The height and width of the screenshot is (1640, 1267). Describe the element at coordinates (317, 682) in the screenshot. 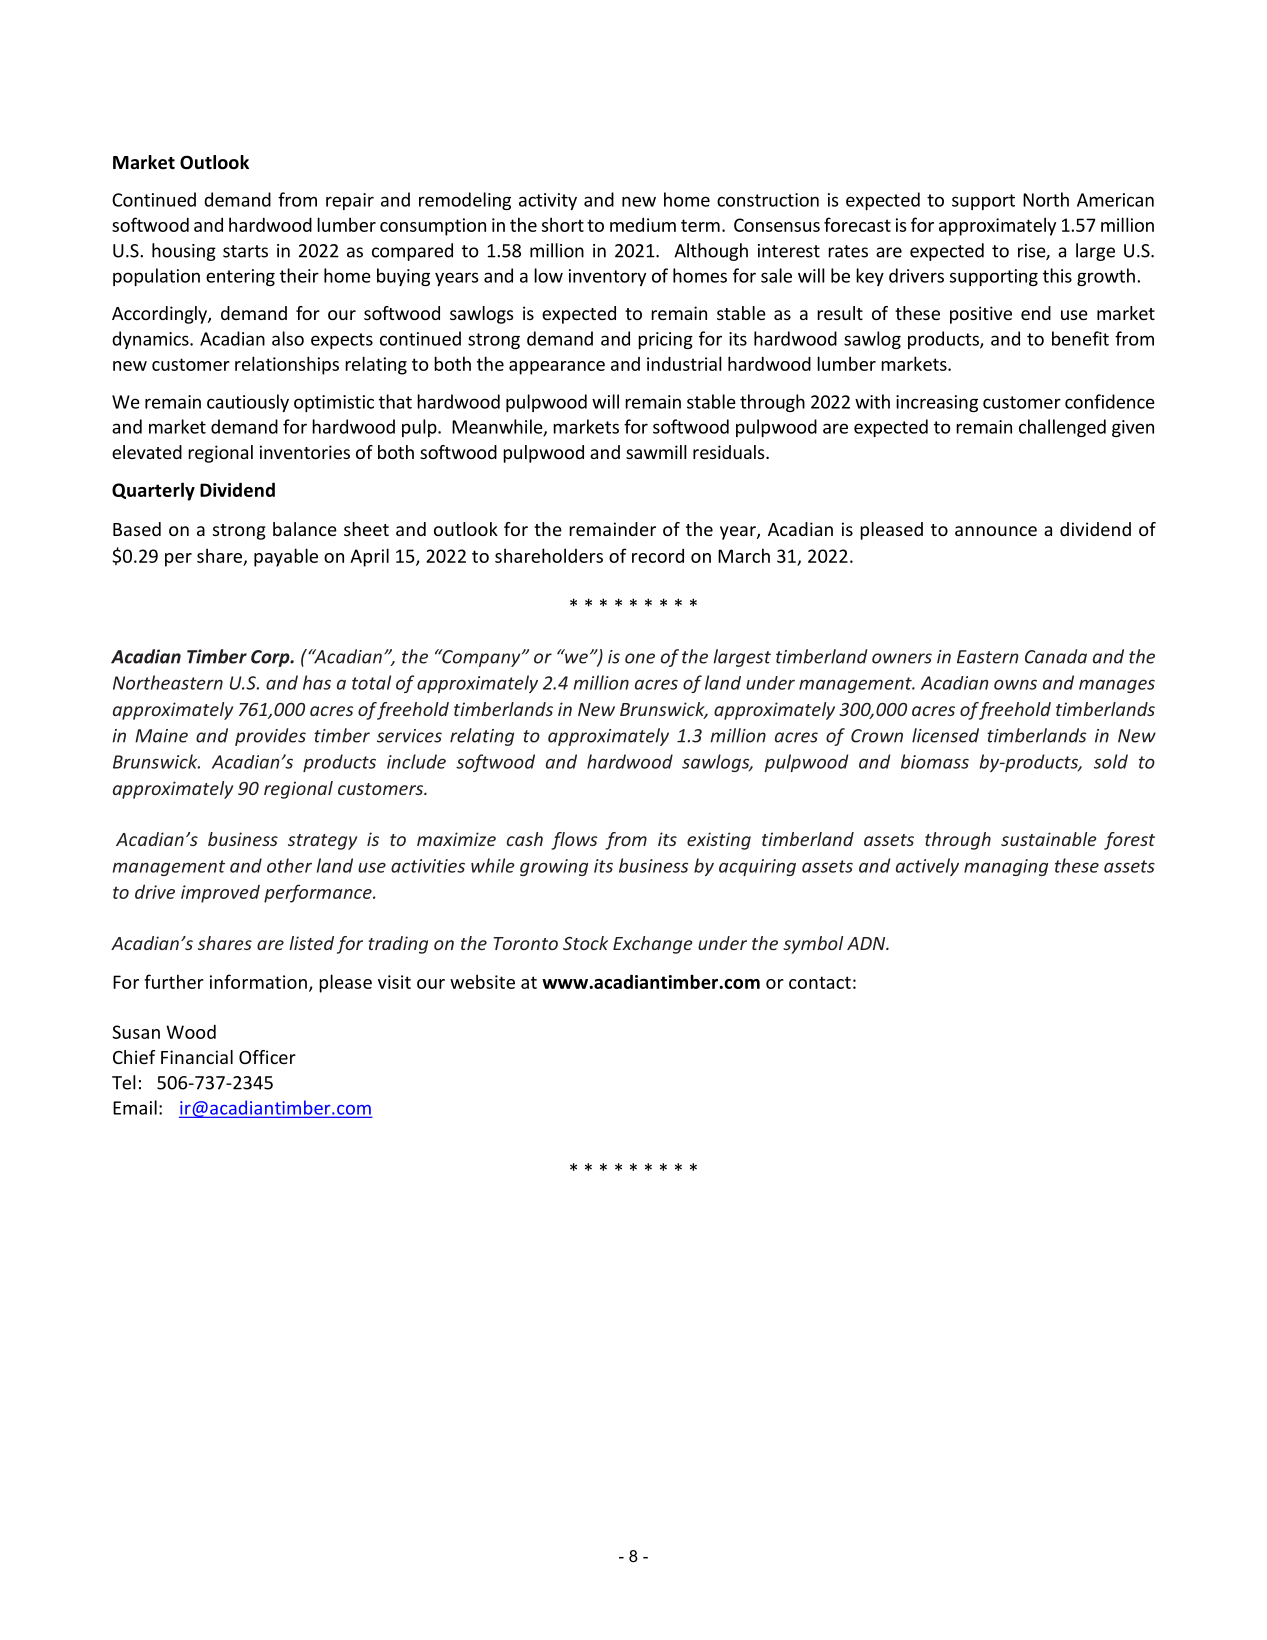

I see `has` at that location.
